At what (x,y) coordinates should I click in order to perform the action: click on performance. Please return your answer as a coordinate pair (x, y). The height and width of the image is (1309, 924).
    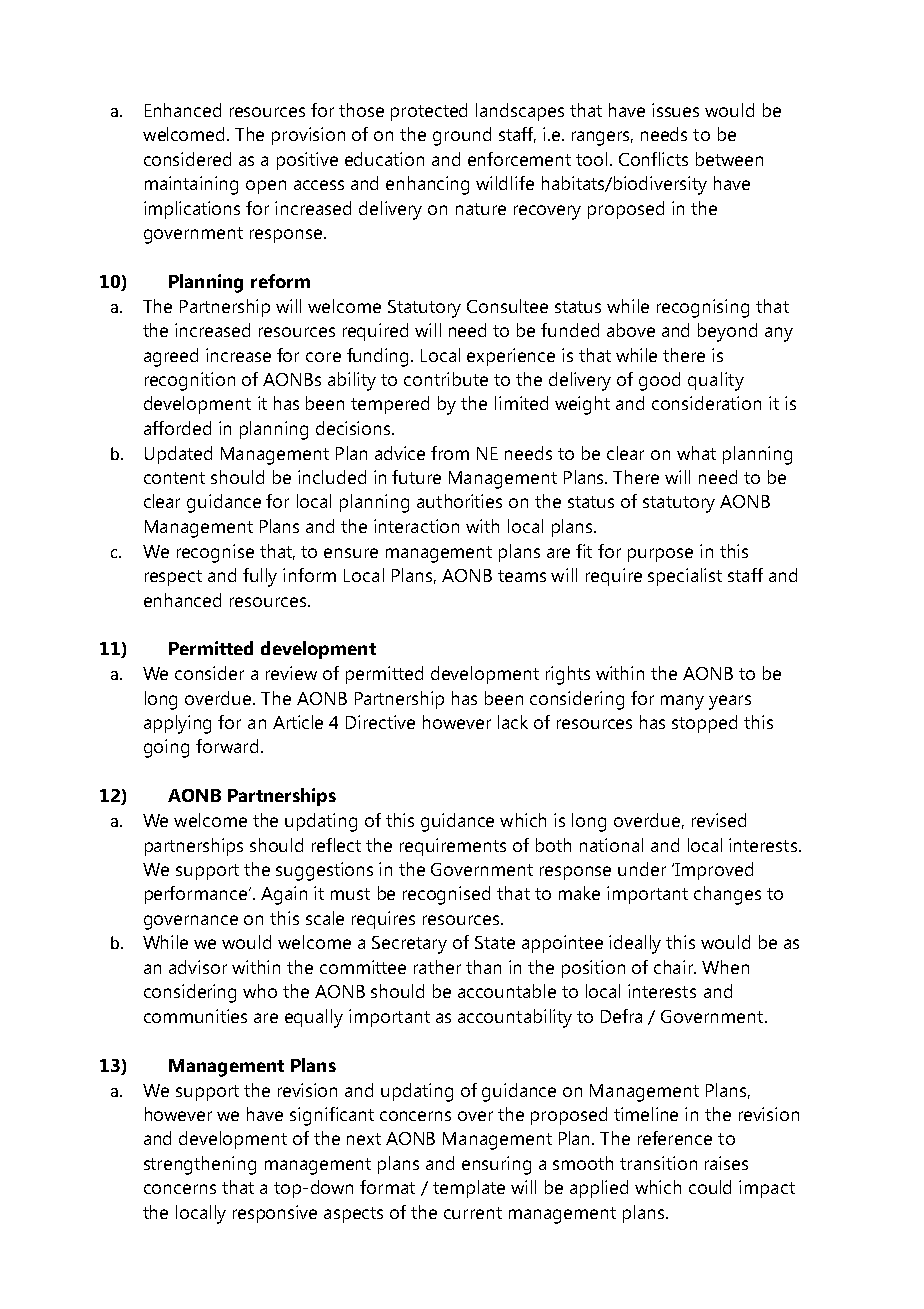
    Looking at the image, I should click on (197, 895).
